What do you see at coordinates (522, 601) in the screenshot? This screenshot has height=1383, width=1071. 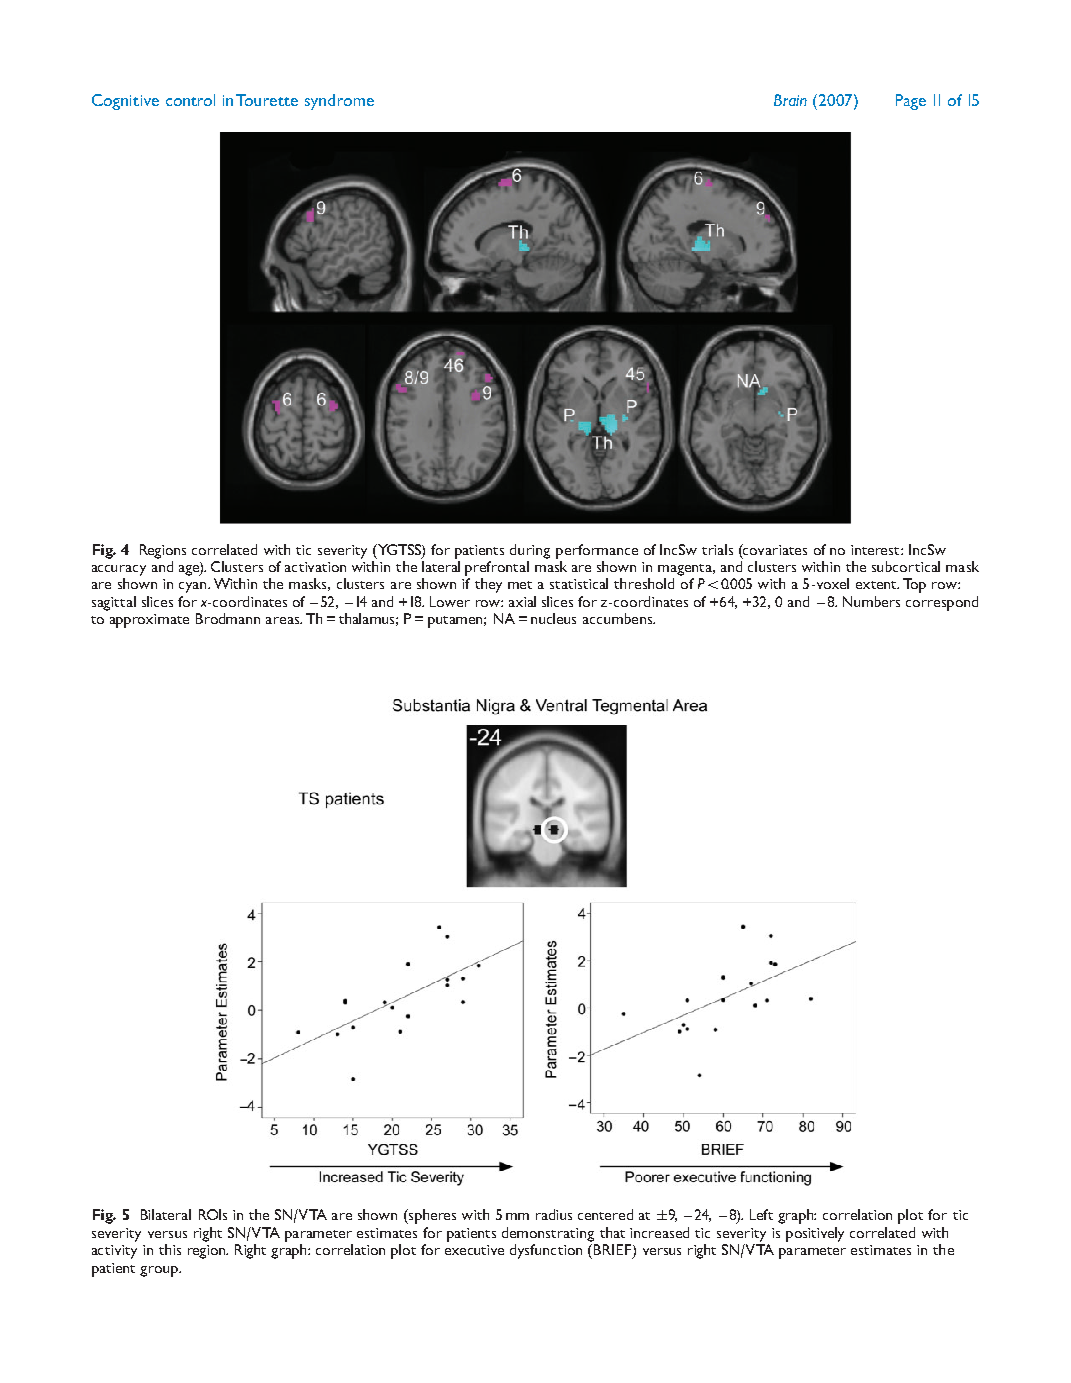 I see `axial` at bounding box center [522, 601].
